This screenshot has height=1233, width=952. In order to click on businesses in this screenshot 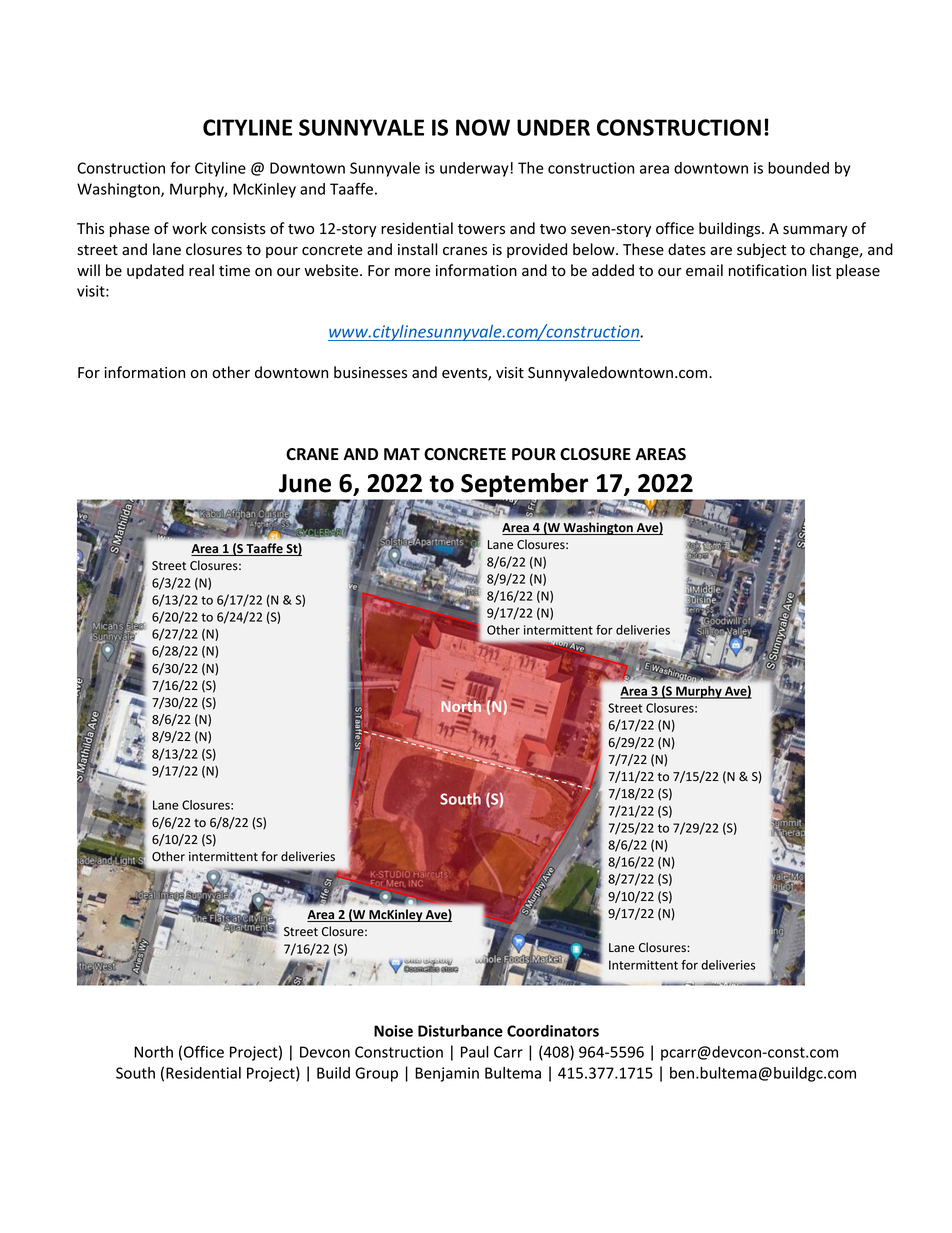, I will do `click(370, 372)`.
